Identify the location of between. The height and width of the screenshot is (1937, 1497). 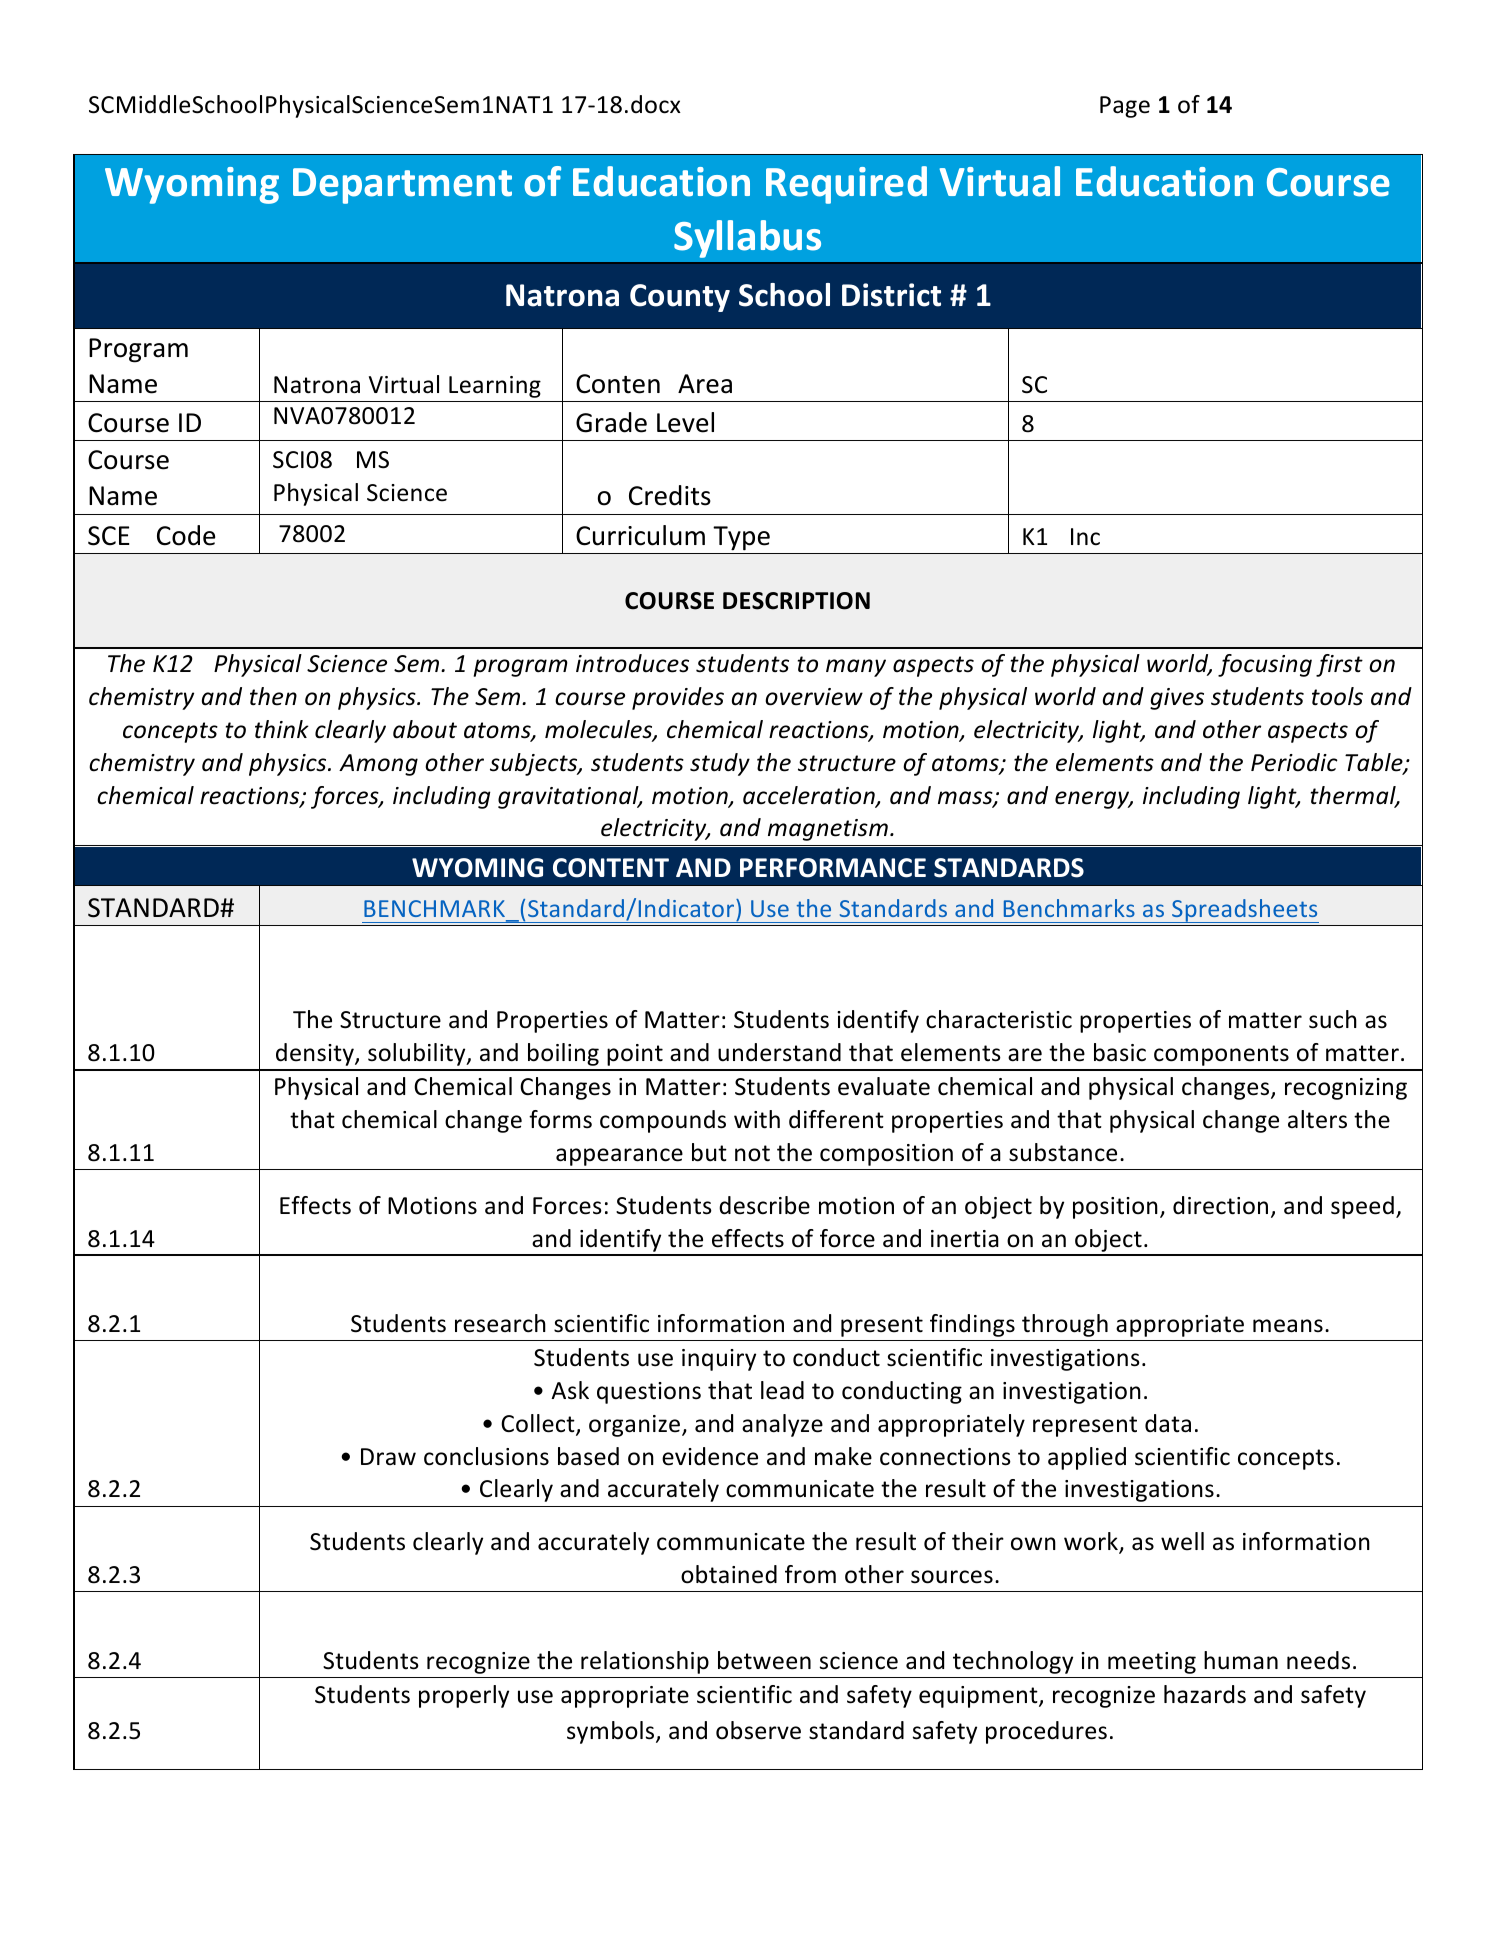
(764, 1660).
